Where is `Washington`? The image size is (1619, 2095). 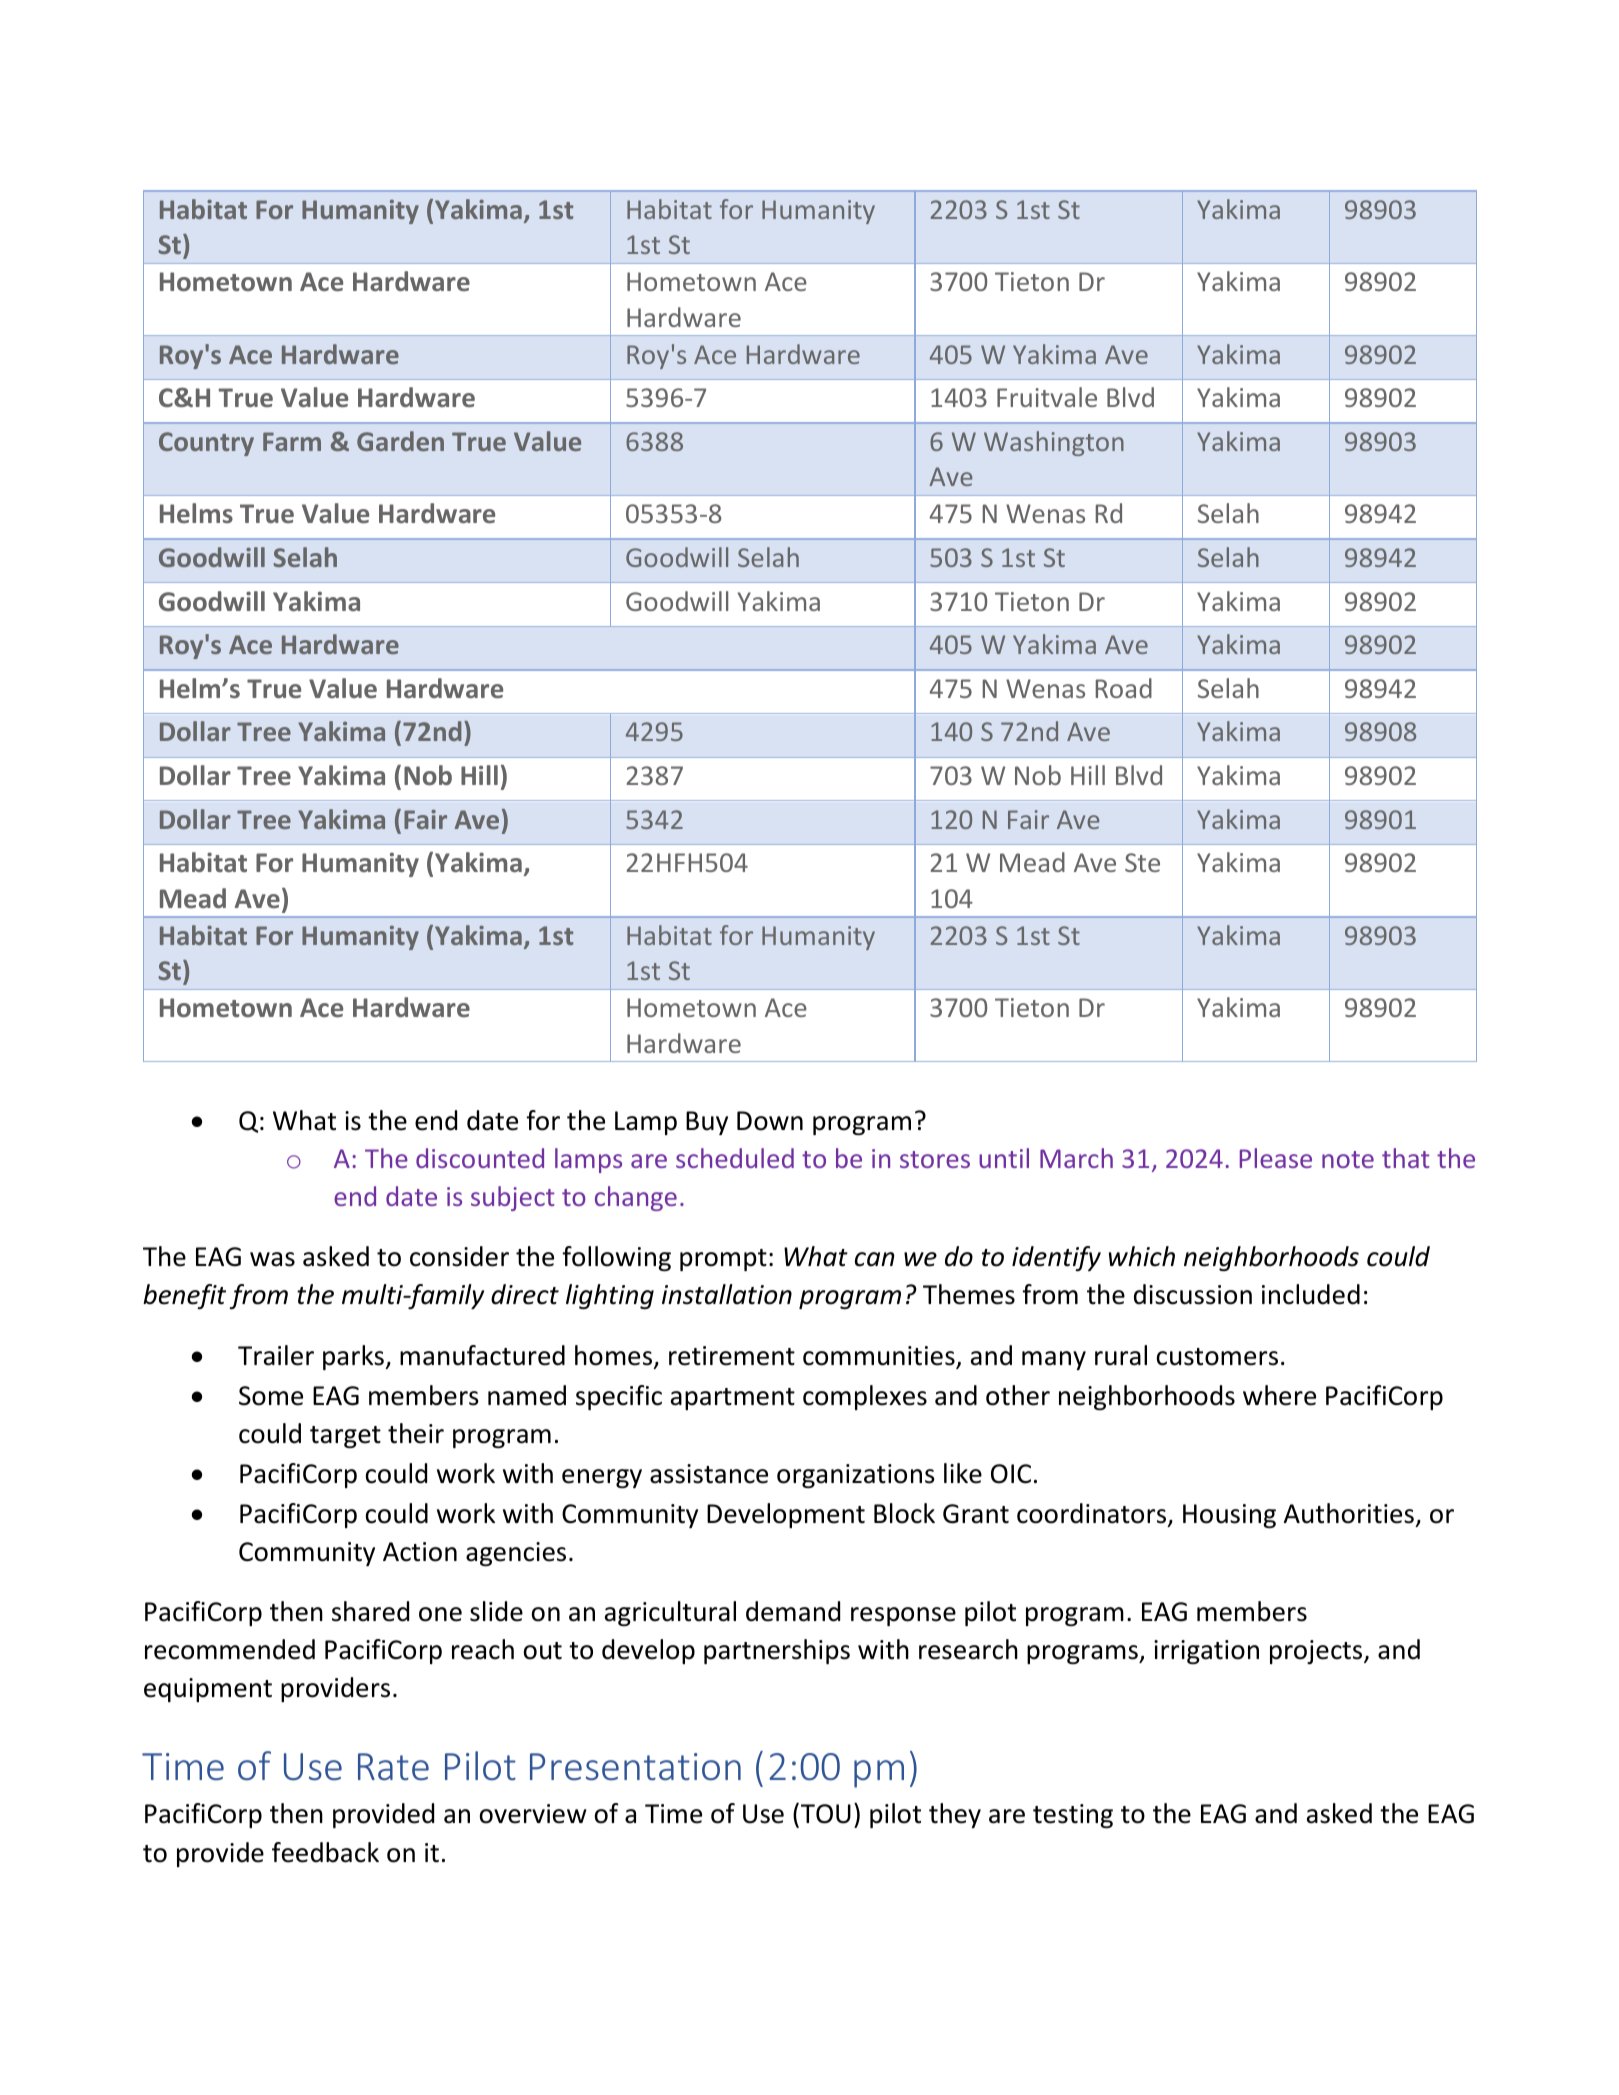
Washington is located at coordinates (1054, 443).
